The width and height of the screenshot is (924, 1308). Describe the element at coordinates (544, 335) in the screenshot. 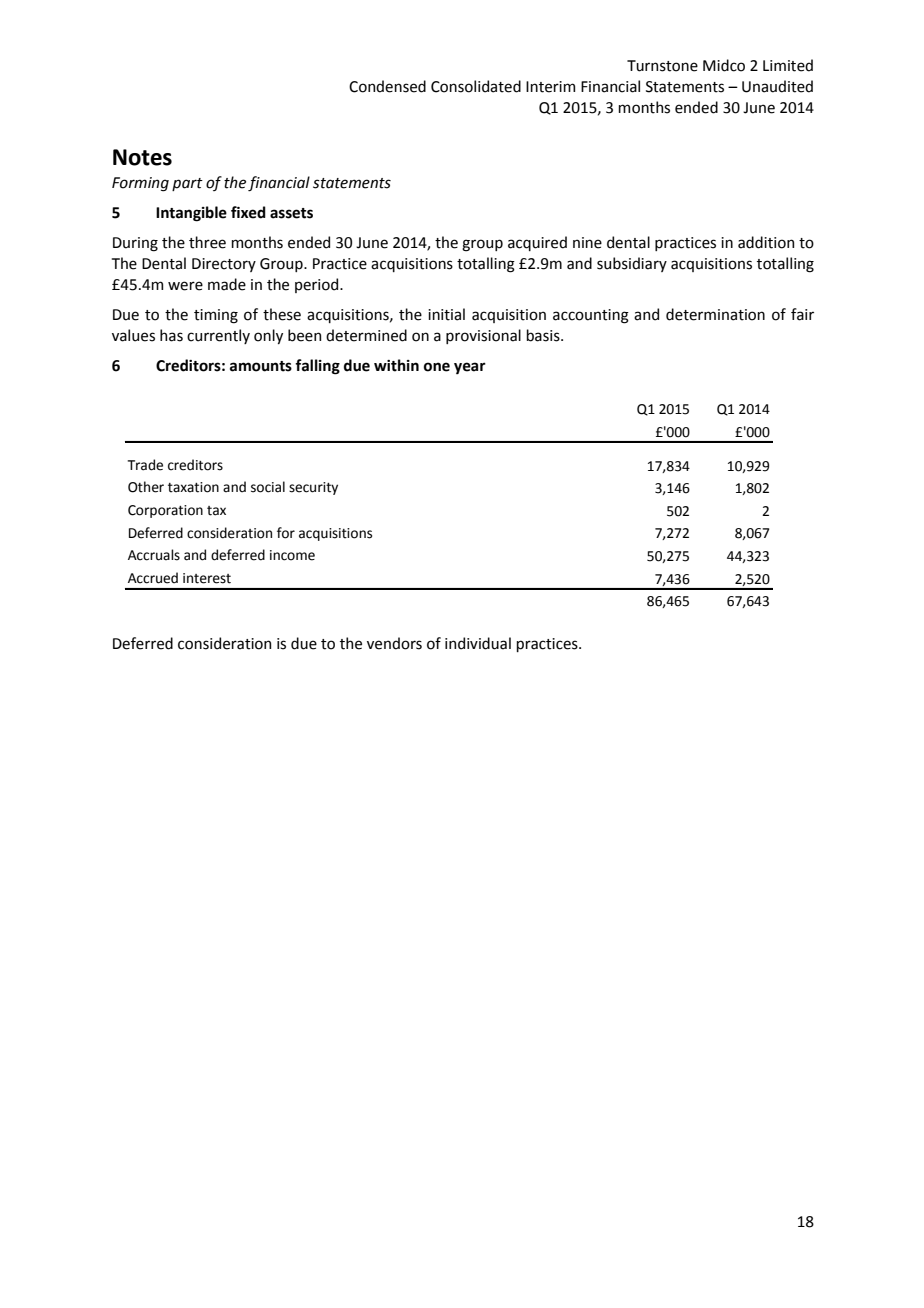

I see `basis` at that location.
